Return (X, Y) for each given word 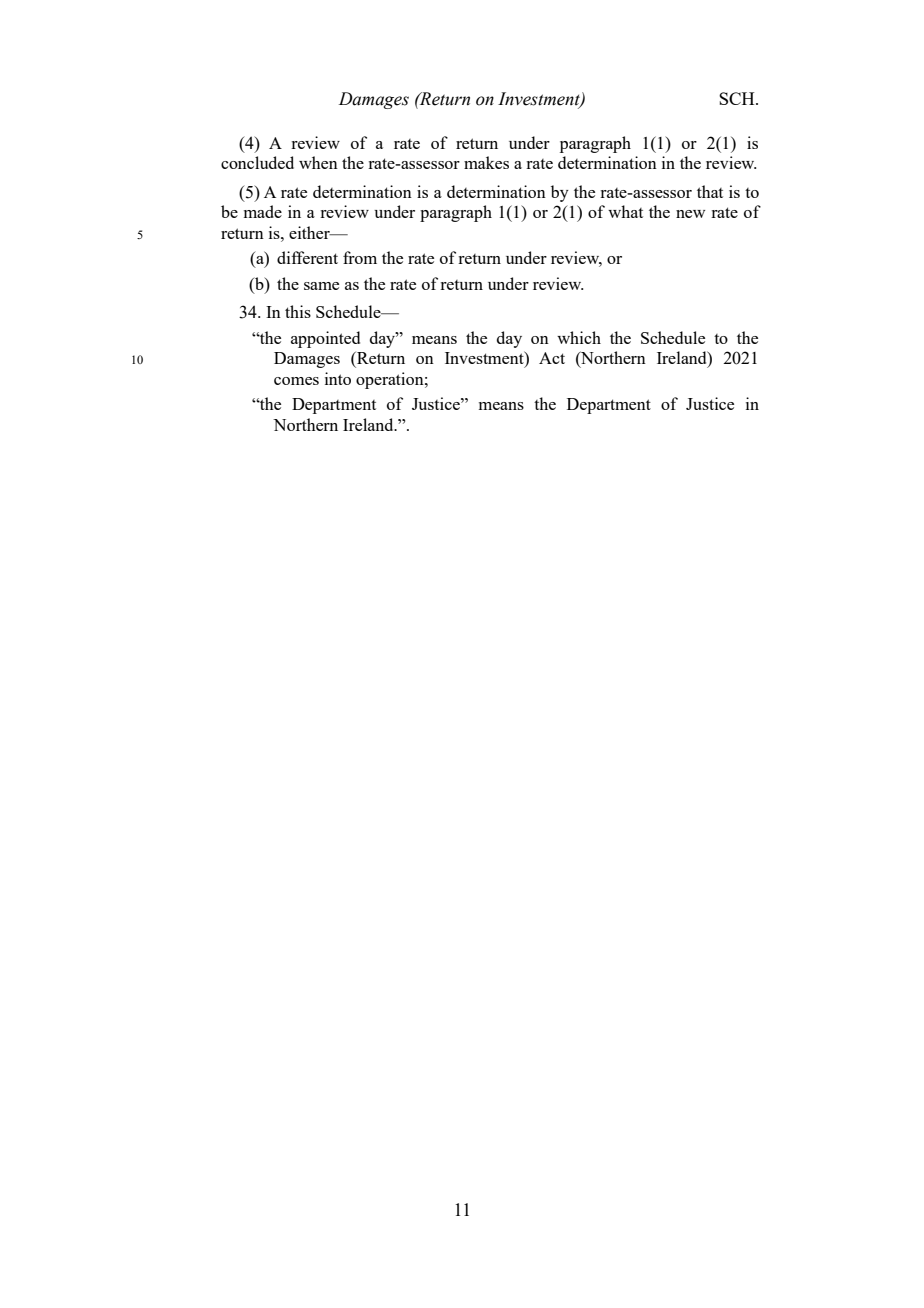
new (690, 214)
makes (486, 162)
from (360, 257)
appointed (325, 339)
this (298, 311)
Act (552, 358)
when (318, 162)
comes (296, 381)
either (310, 232)
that (710, 191)
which (579, 337)
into (338, 378)
